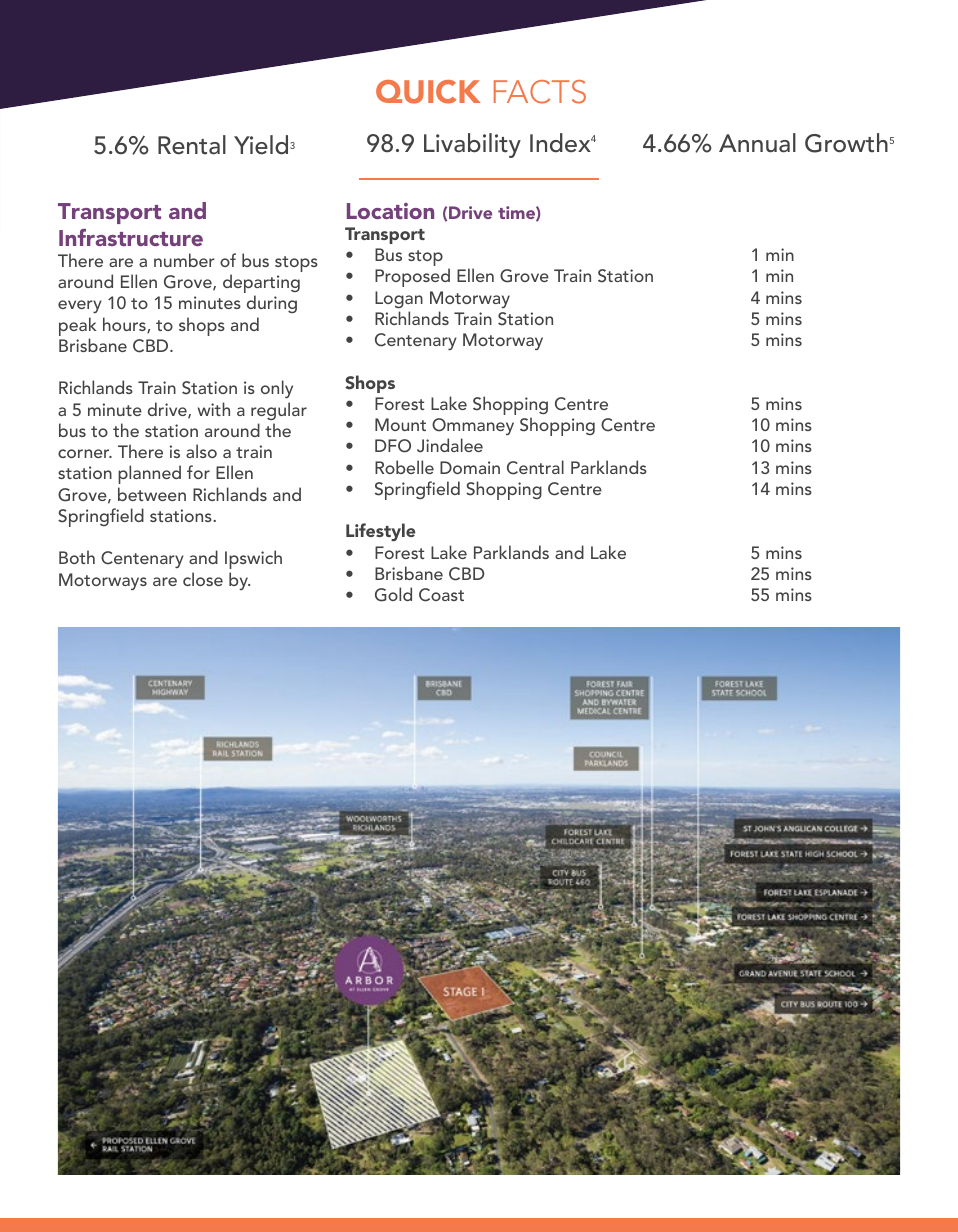  Describe the element at coordinates (213, 409) in the page. I see `with` at that location.
